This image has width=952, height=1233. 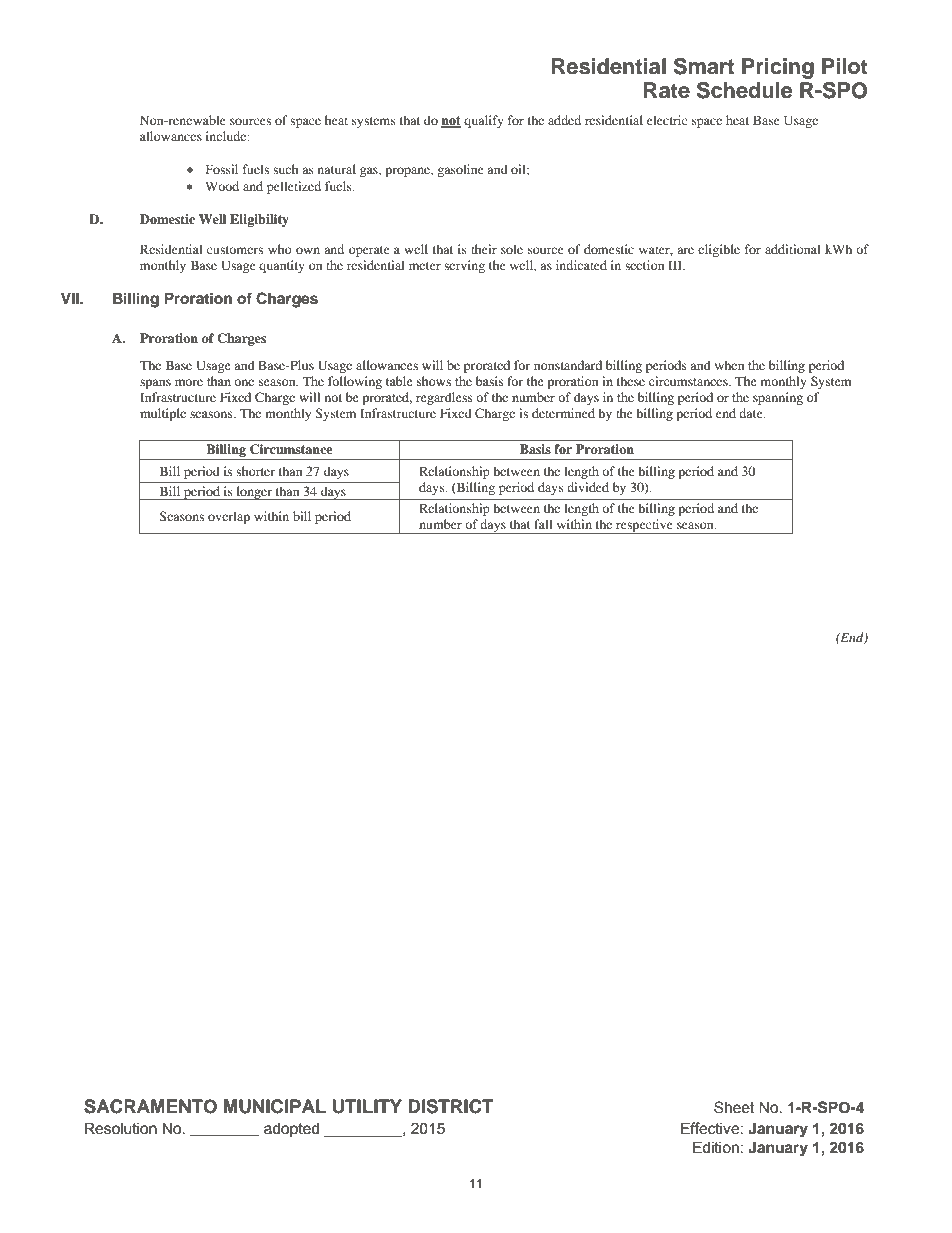 I want to click on overlap, so click(x=229, y=517).
